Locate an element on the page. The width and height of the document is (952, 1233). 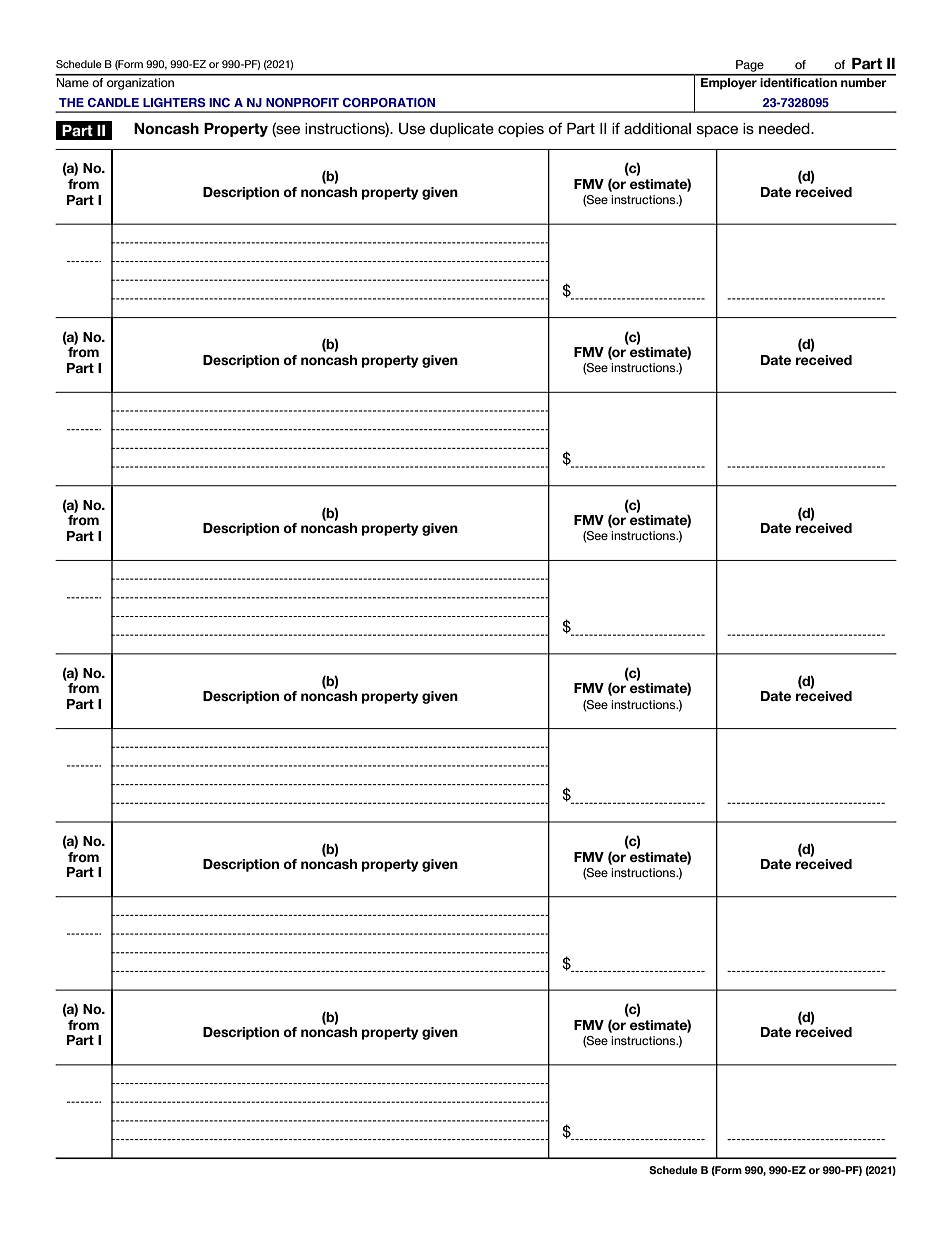
INC is located at coordinates (219, 102).
